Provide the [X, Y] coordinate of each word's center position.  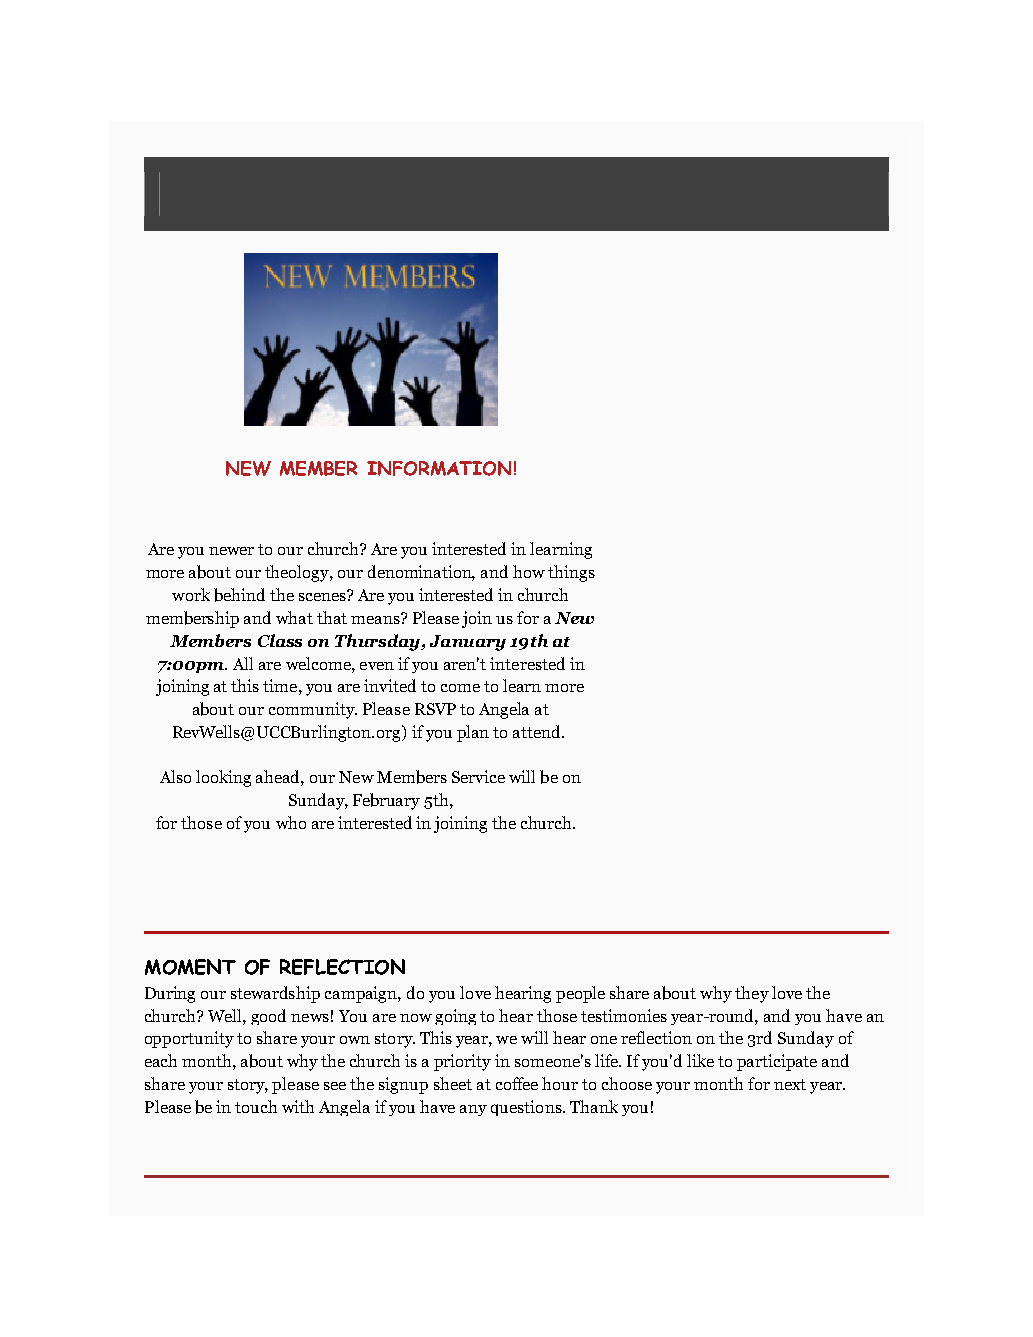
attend [538, 731]
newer [231, 551]
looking [223, 778]
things [571, 573]
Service [478, 776]
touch [256, 1106]
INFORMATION [439, 468]
